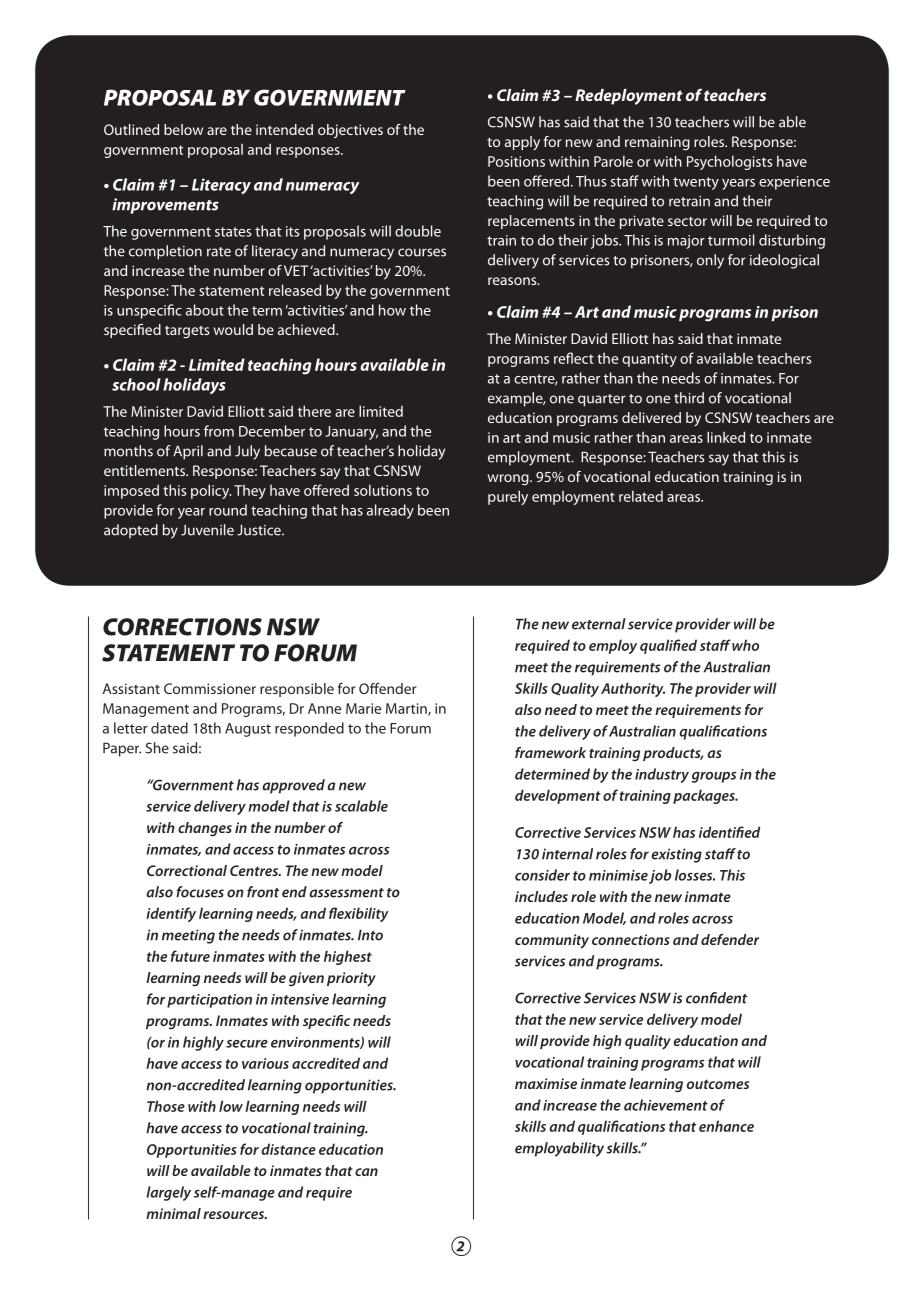 The width and height of the image is (924, 1308). I want to click on can, so click(366, 1172).
